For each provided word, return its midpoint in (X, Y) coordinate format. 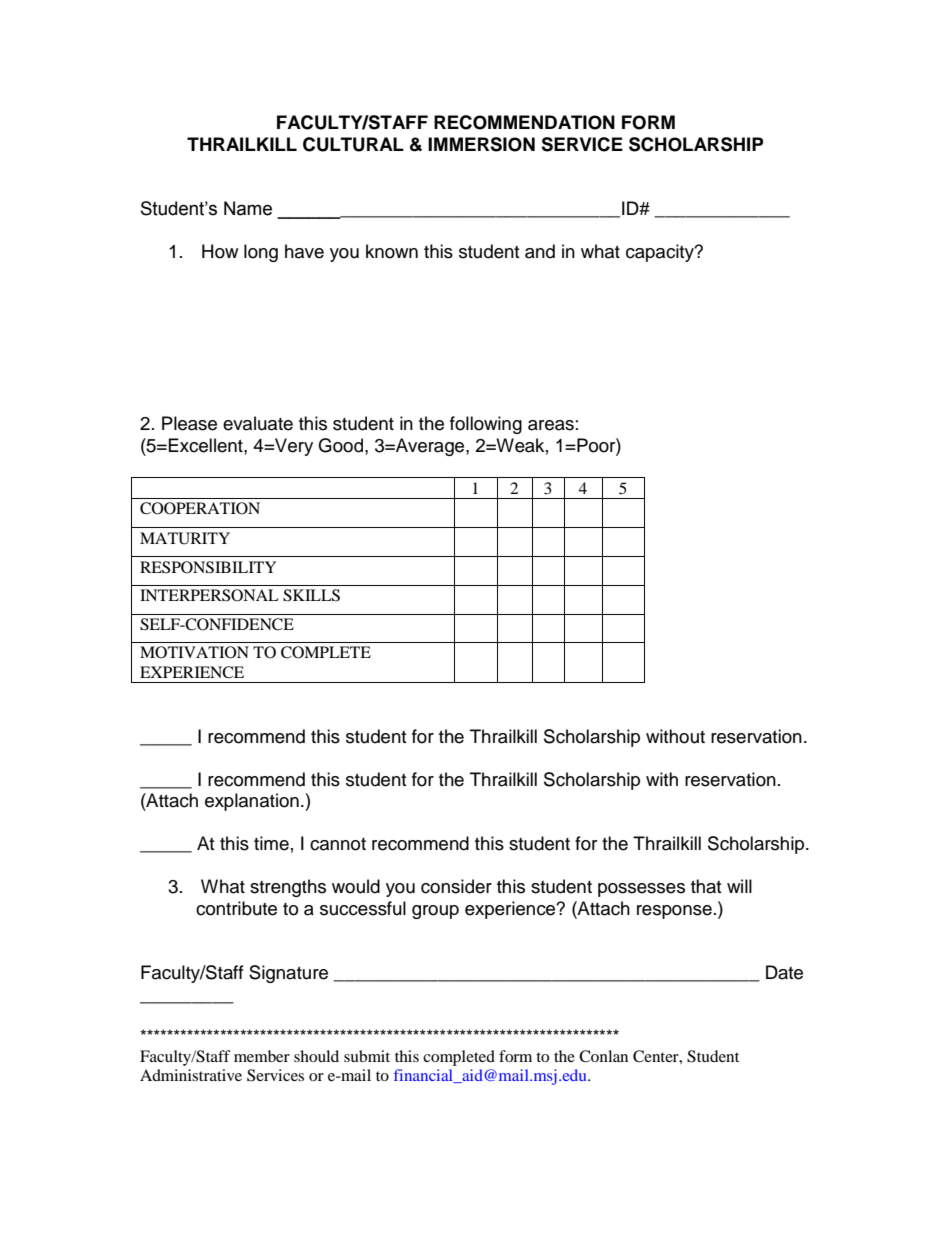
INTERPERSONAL (209, 595)
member (262, 1056)
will (739, 886)
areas (551, 425)
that (706, 886)
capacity (661, 253)
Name (248, 208)
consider (456, 886)
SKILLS (311, 595)
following (486, 425)
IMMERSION (481, 144)
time (271, 843)
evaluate (258, 423)
